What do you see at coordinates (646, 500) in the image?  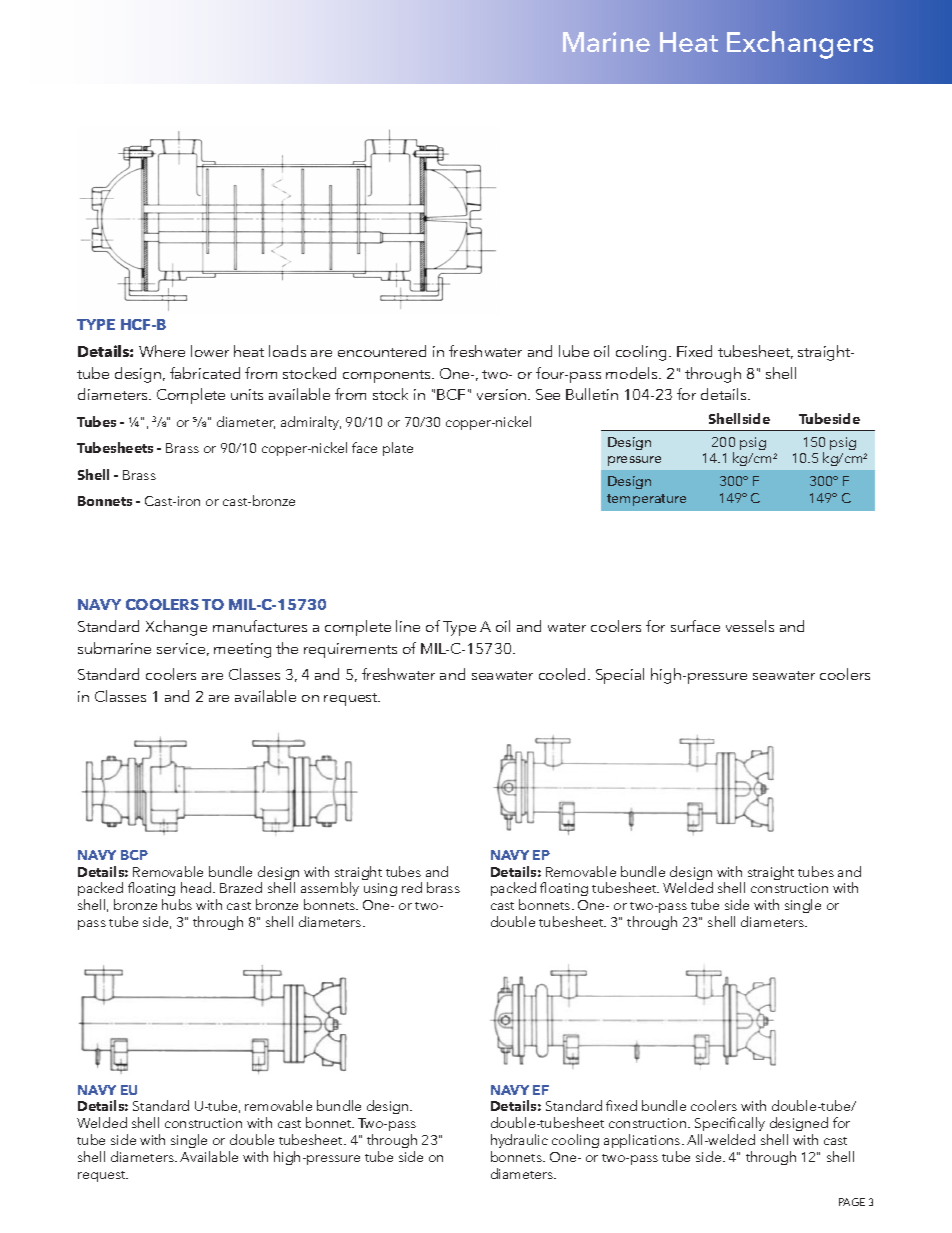 I see `temperature` at bounding box center [646, 500].
